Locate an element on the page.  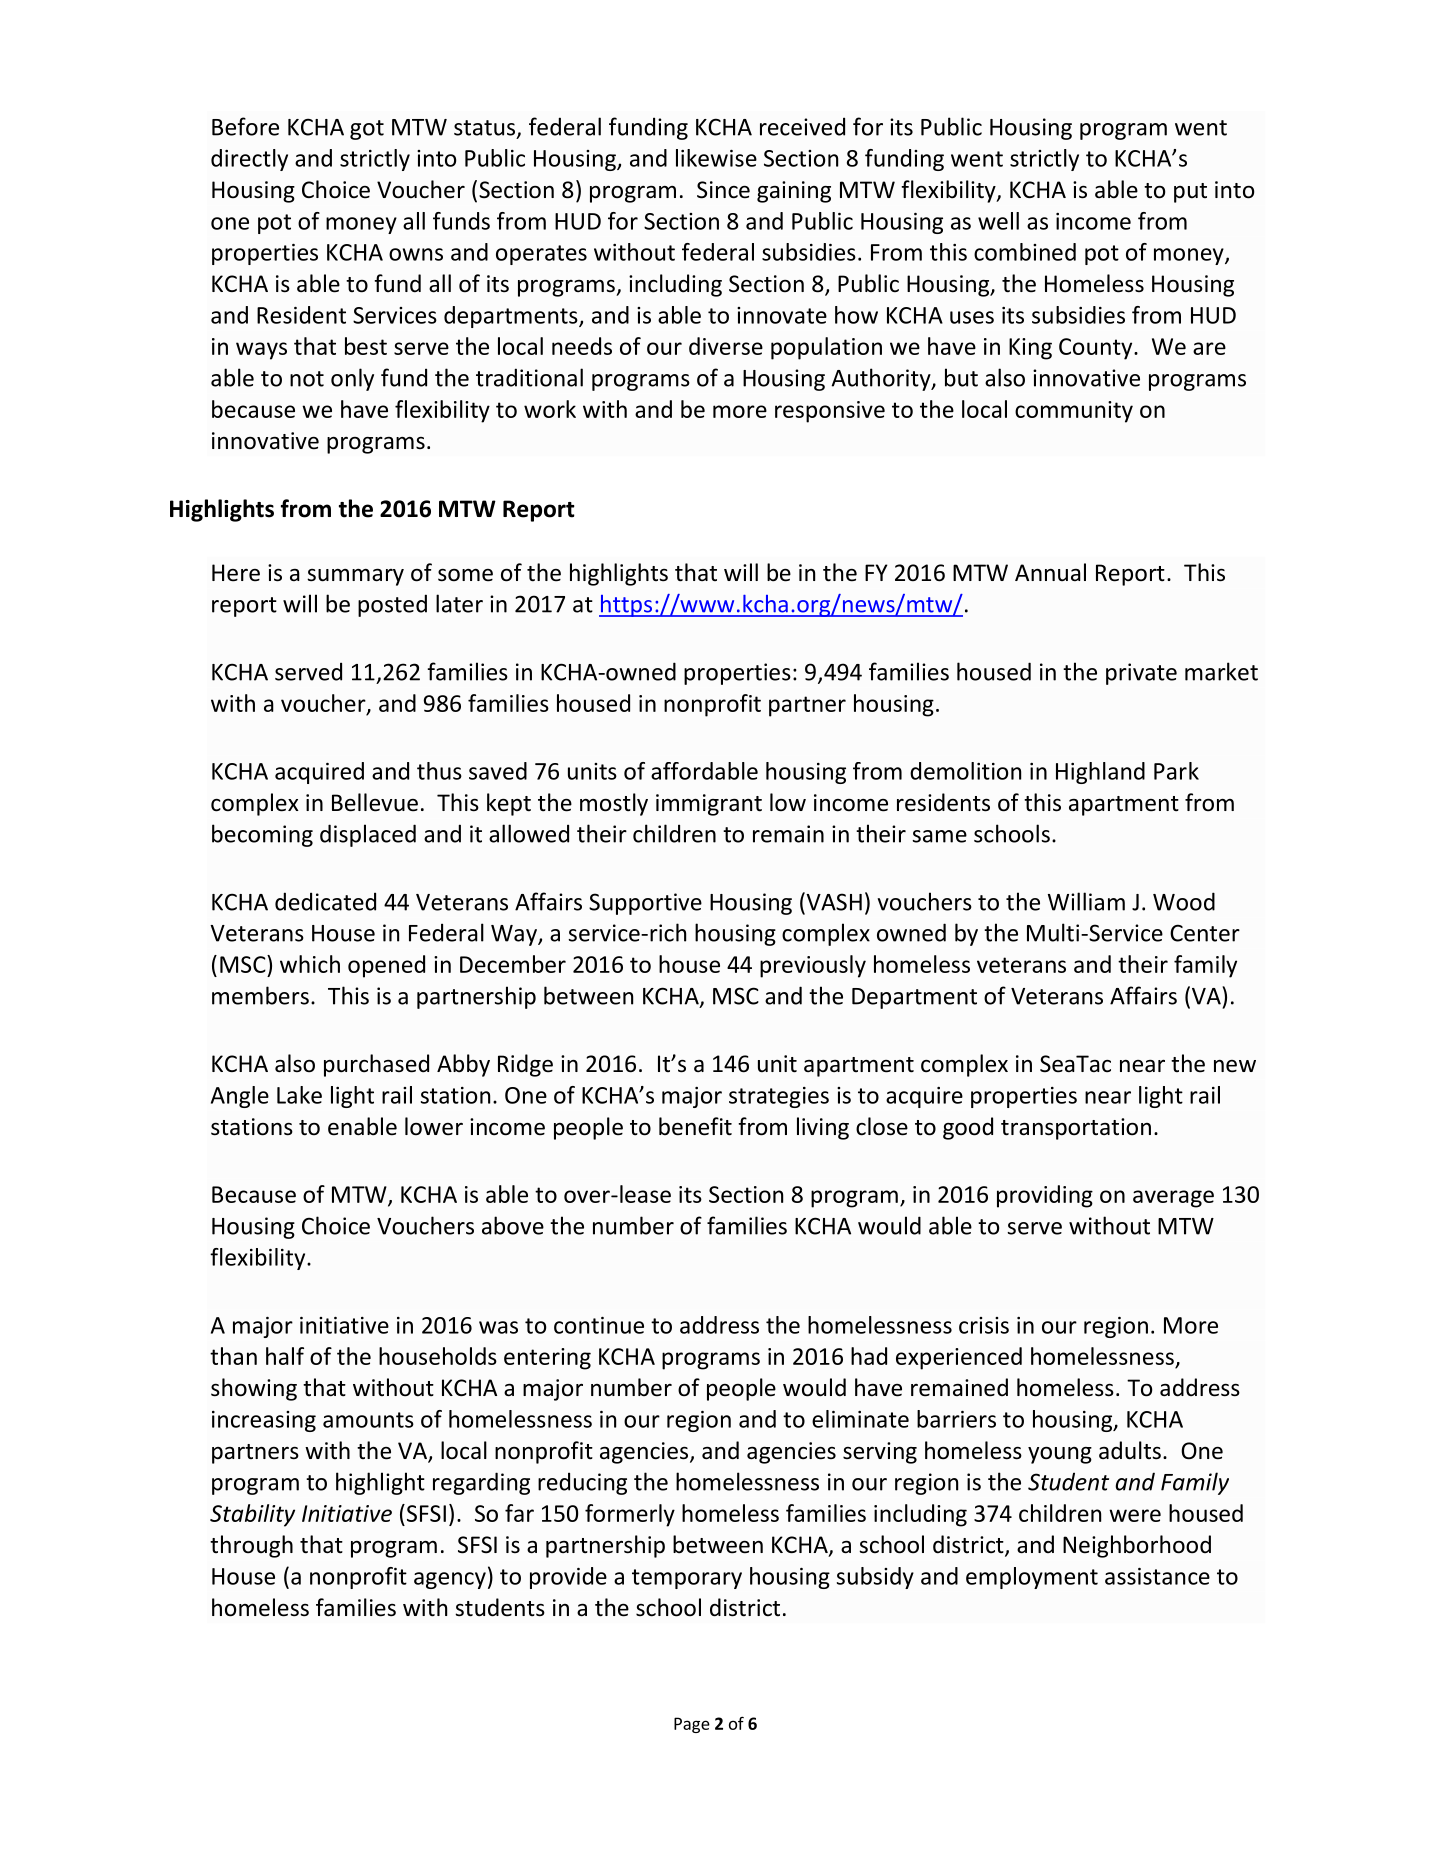
only is located at coordinates (352, 379).
